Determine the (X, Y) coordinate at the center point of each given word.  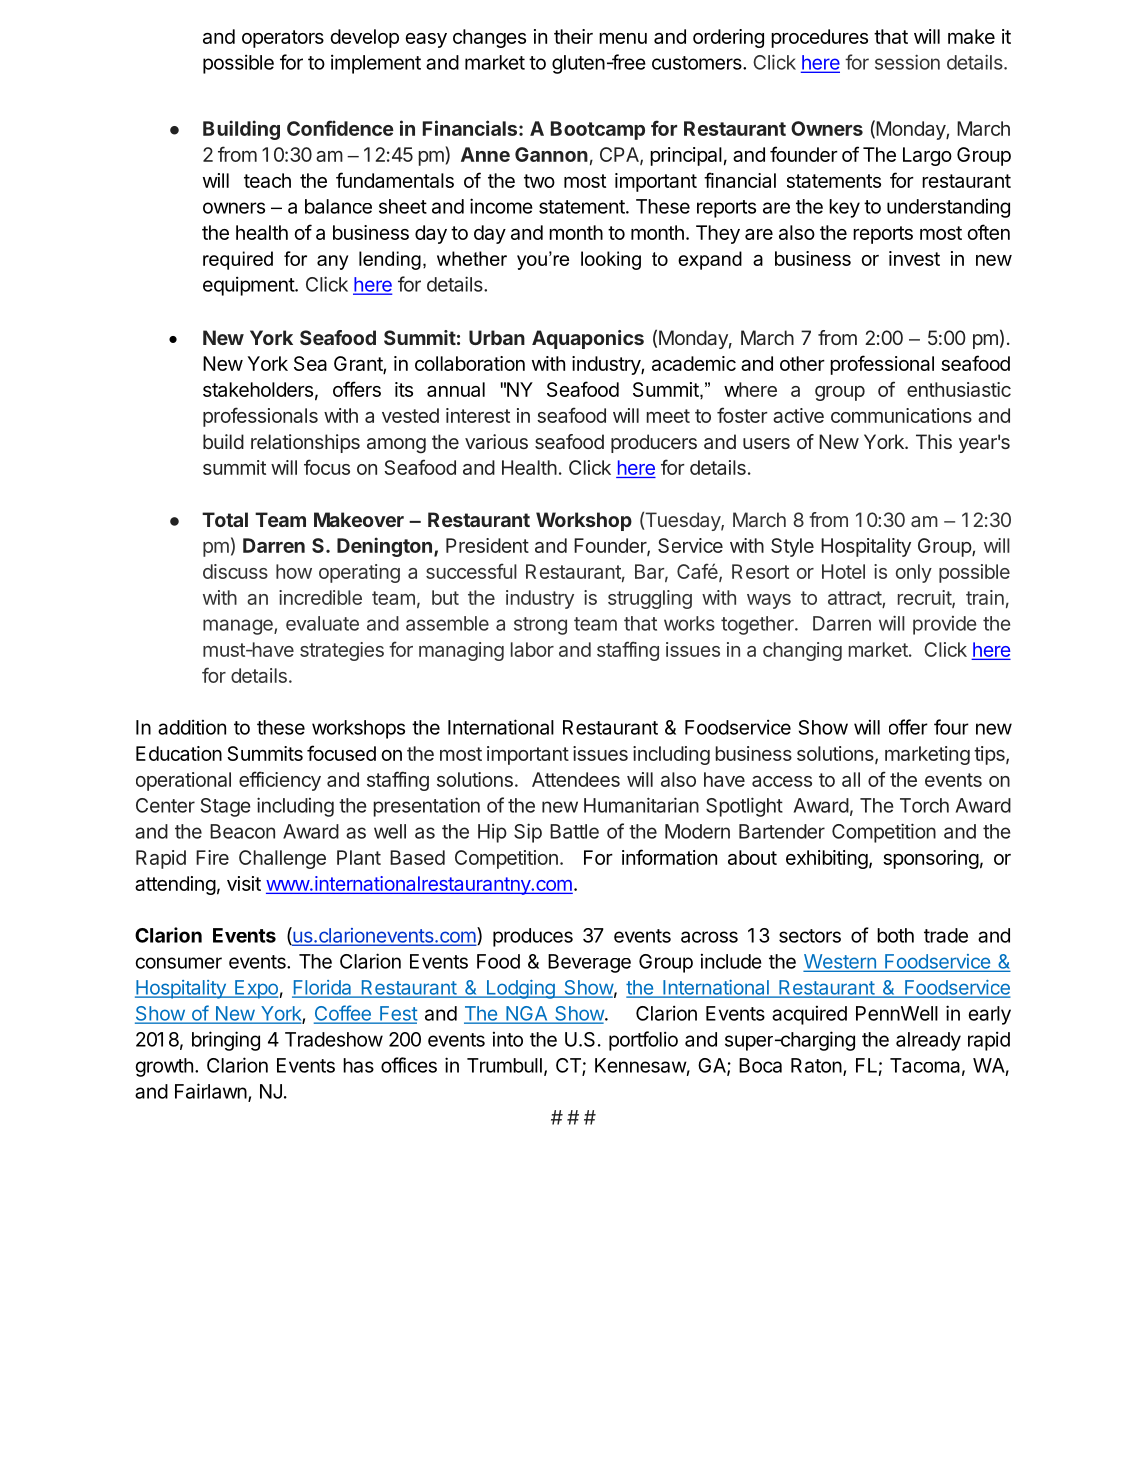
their (573, 36)
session (907, 62)
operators (283, 39)
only (914, 573)
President (487, 545)
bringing (226, 1041)
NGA (527, 1014)
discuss (235, 571)
